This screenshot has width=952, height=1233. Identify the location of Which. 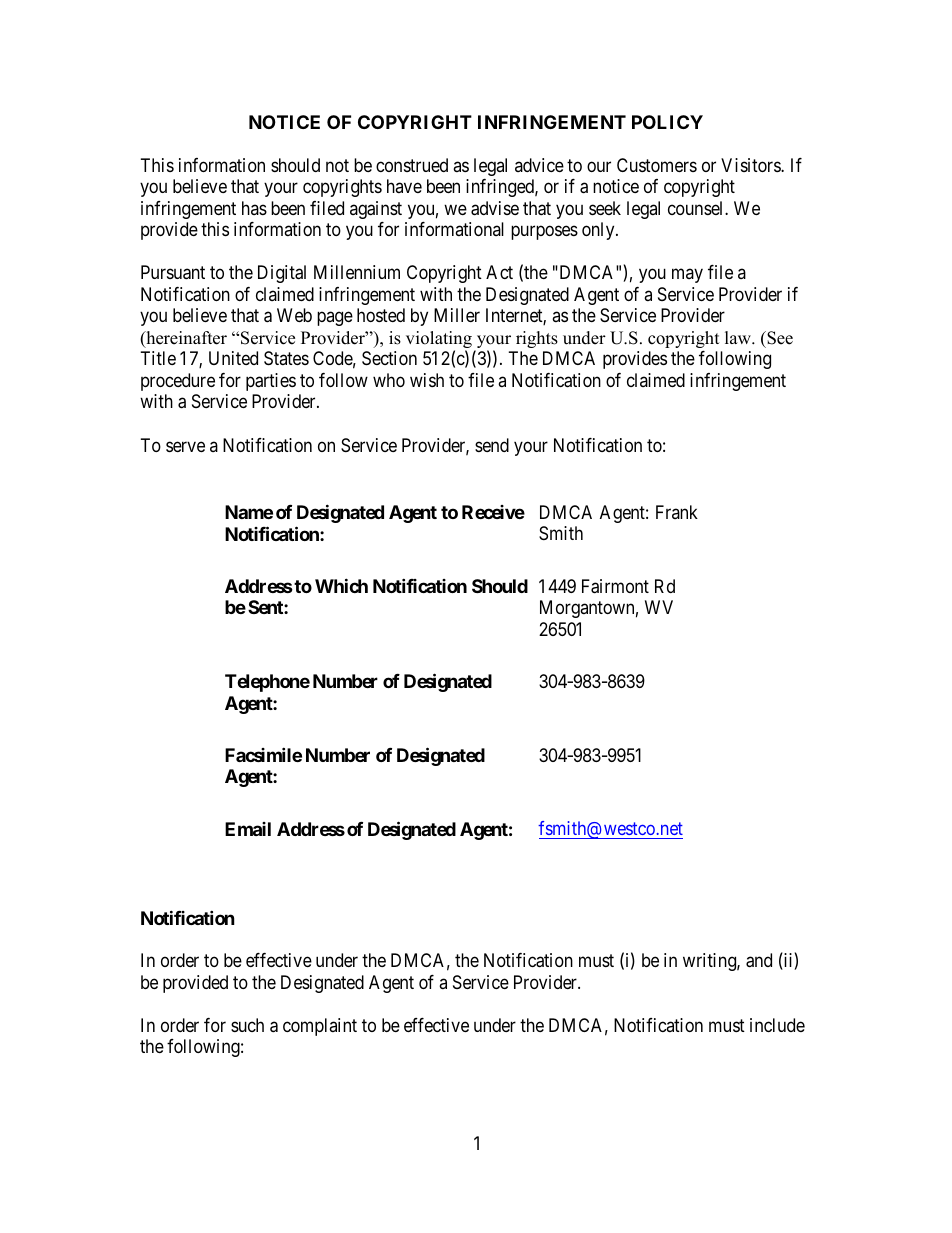
(341, 585).
